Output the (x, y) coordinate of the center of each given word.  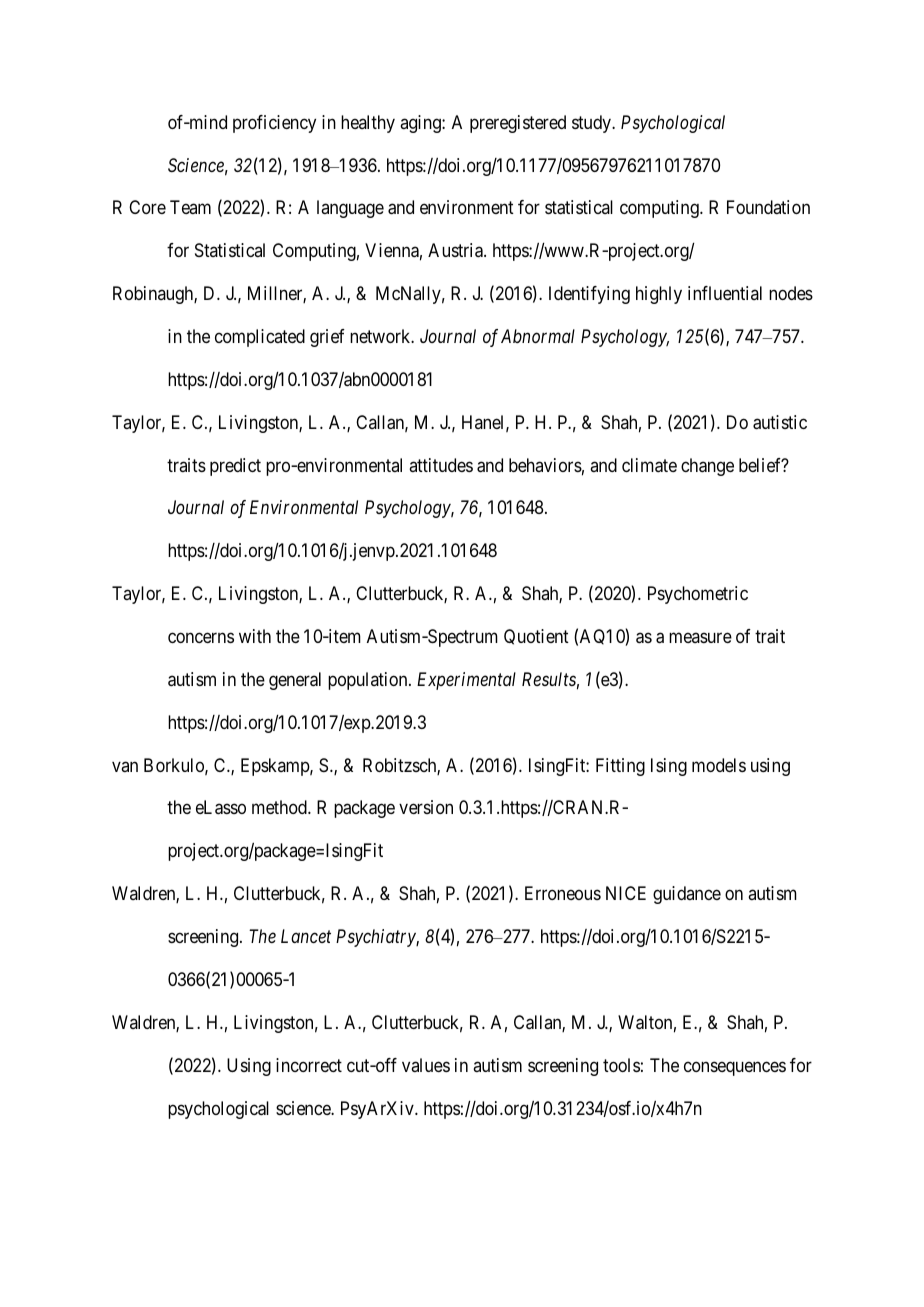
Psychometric (698, 595)
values (426, 1065)
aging (421, 124)
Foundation (768, 207)
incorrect (309, 1065)
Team (190, 207)
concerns (201, 637)
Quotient (536, 637)
